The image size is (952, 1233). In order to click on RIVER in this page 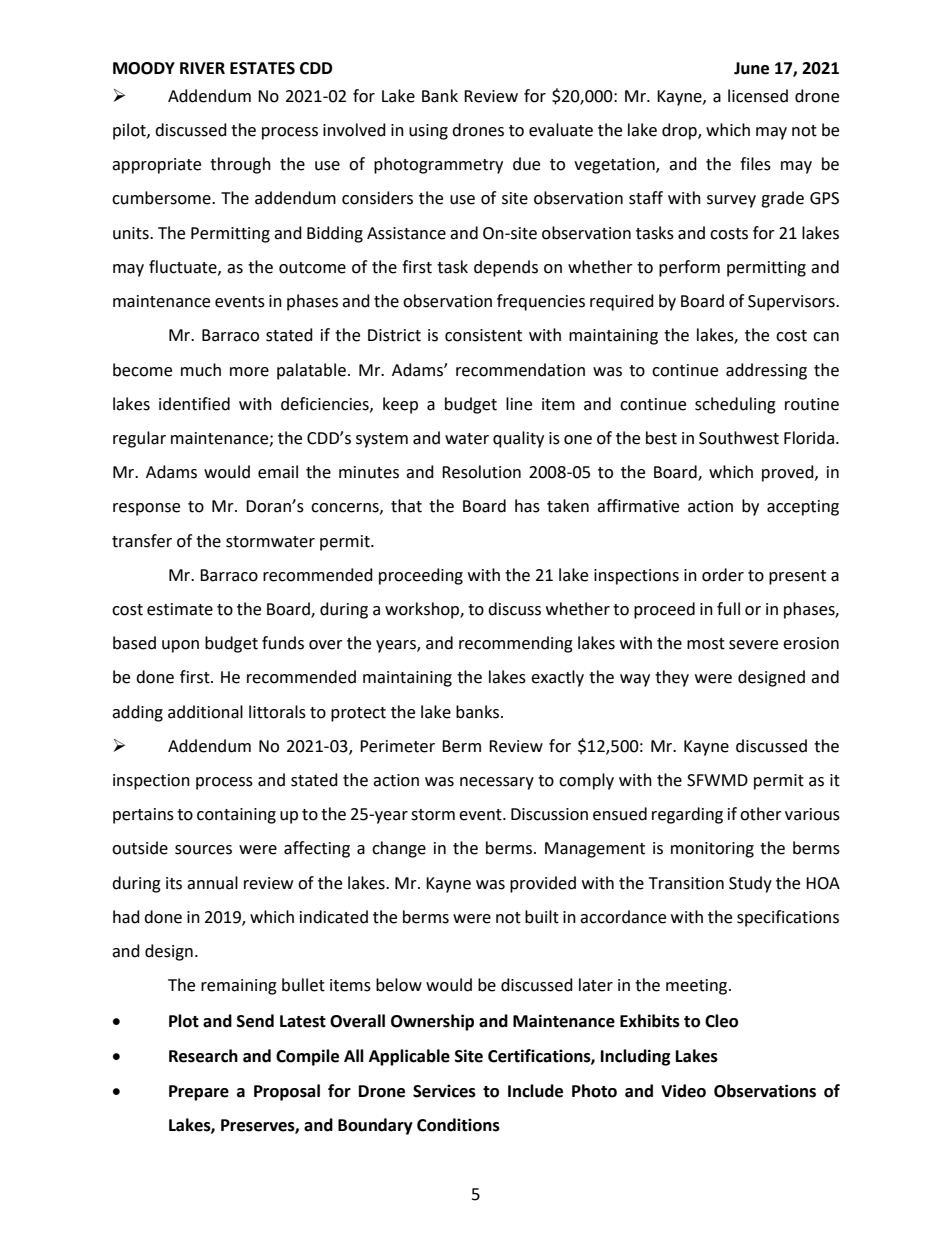, I will do `click(202, 68)`.
